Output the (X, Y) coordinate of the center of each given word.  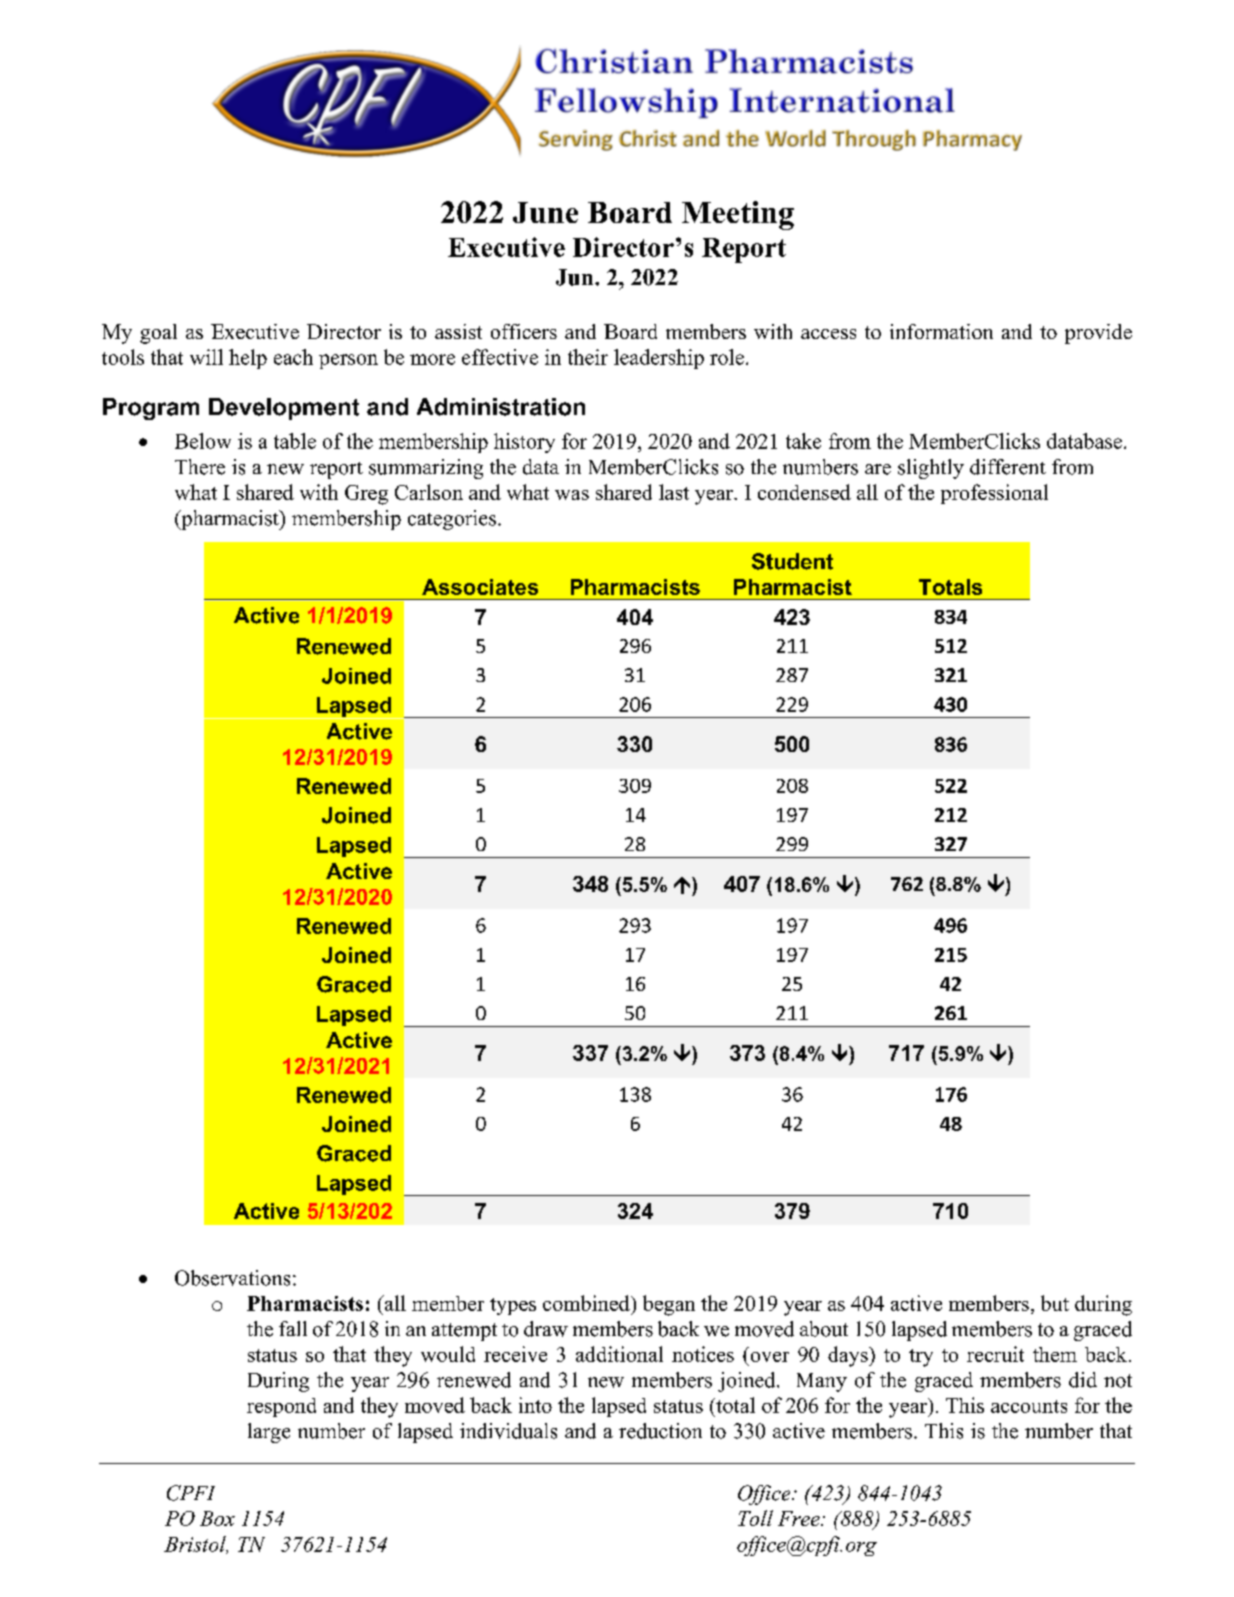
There (200, 467)
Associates (480, 587)
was (572, 495)
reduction (660, 1431)
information (941, 331)
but (1055, 1303)
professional (994, 494)
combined (587, 1303)
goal (158, 334)
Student (792, 561)
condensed (804, 492)
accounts (1029, 1406)
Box (217, 1518)
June (545, 212)
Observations (232, 1278)
